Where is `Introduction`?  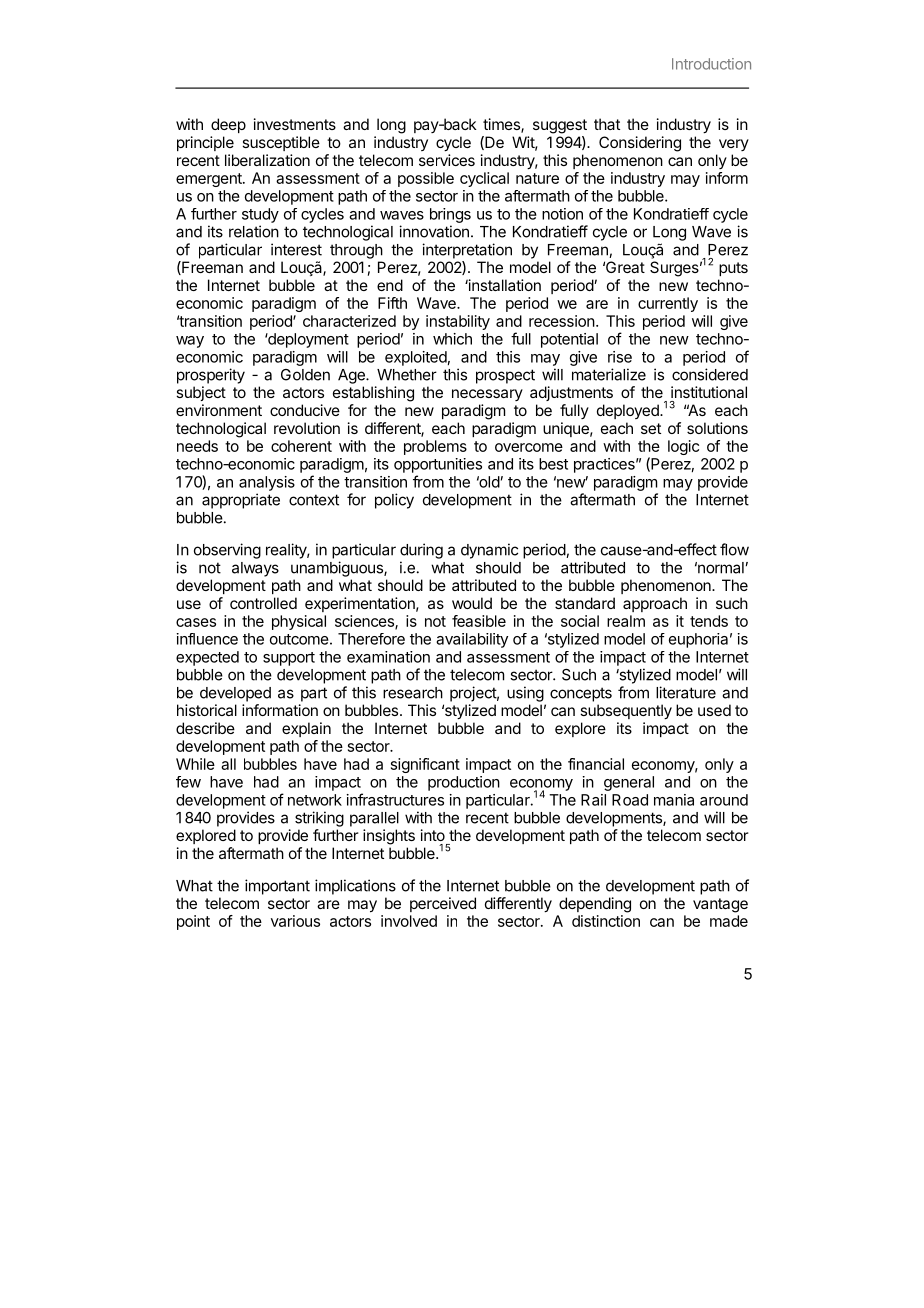
Introduction is located at coordinates (711, 64).
